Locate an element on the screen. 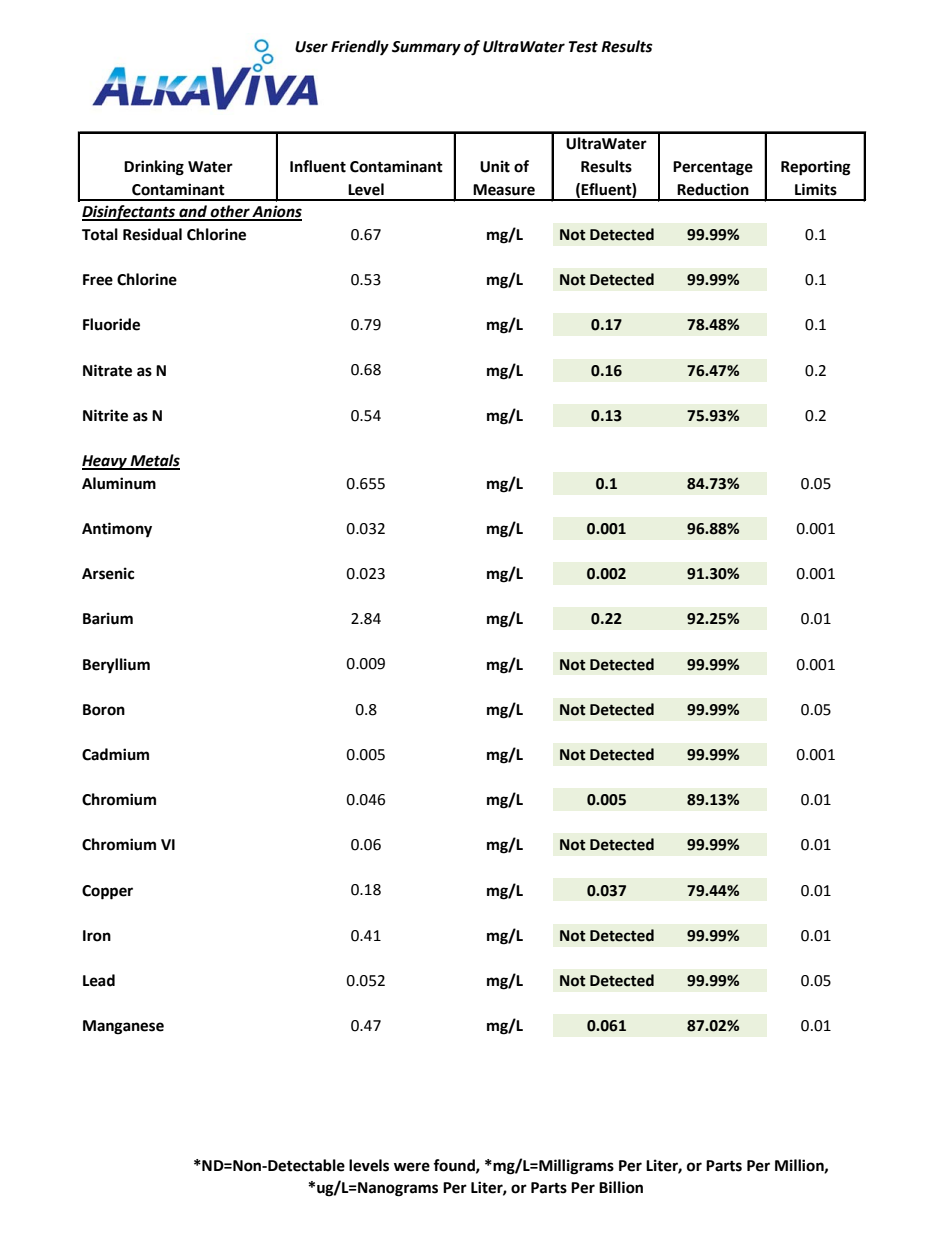  Iron is located at coordinates (97, 936).
